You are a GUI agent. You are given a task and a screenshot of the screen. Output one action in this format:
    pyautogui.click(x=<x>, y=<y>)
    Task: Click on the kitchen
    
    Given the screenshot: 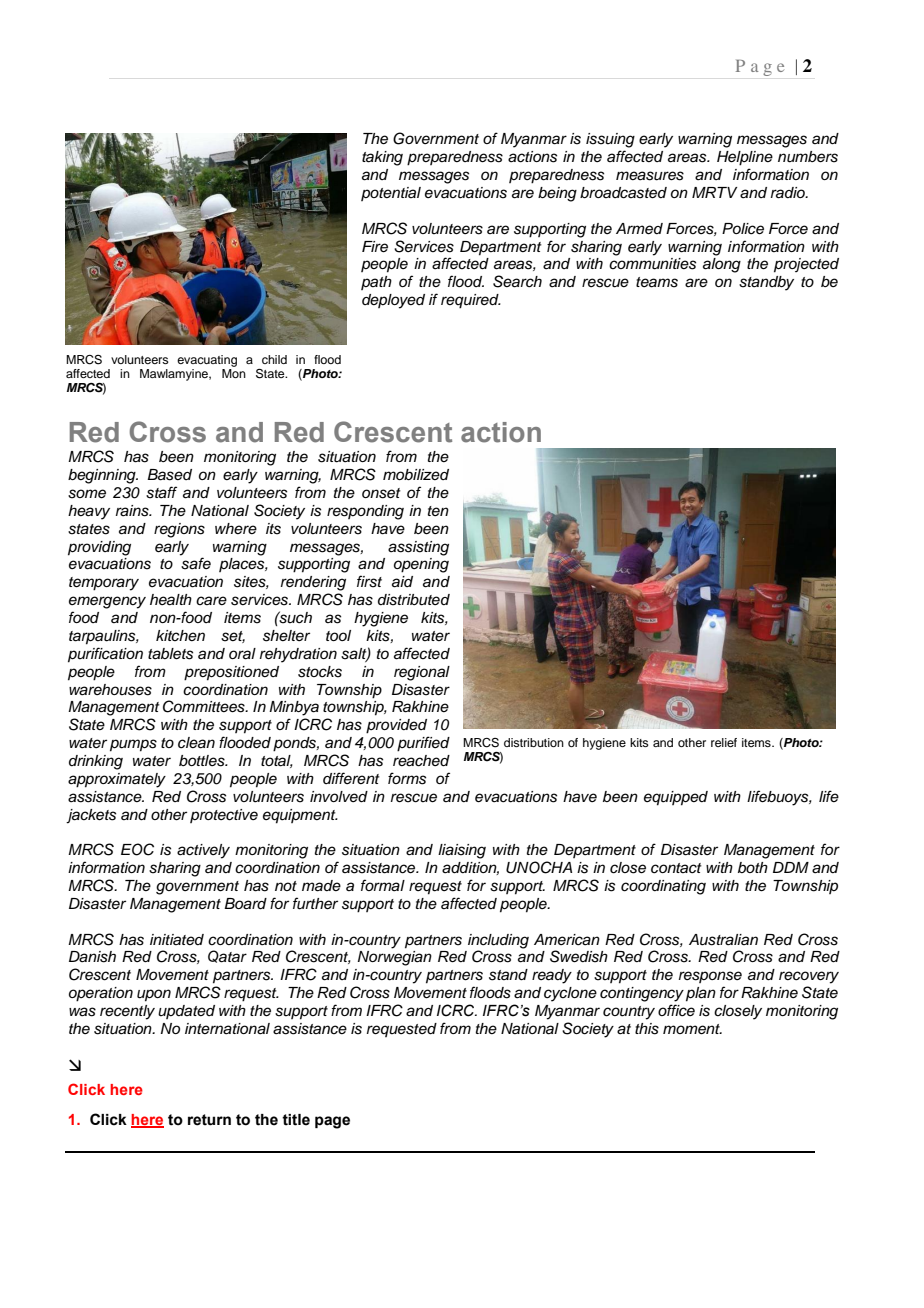 What is the action you would take?
    pyautogui.click(x=180, y=635)
